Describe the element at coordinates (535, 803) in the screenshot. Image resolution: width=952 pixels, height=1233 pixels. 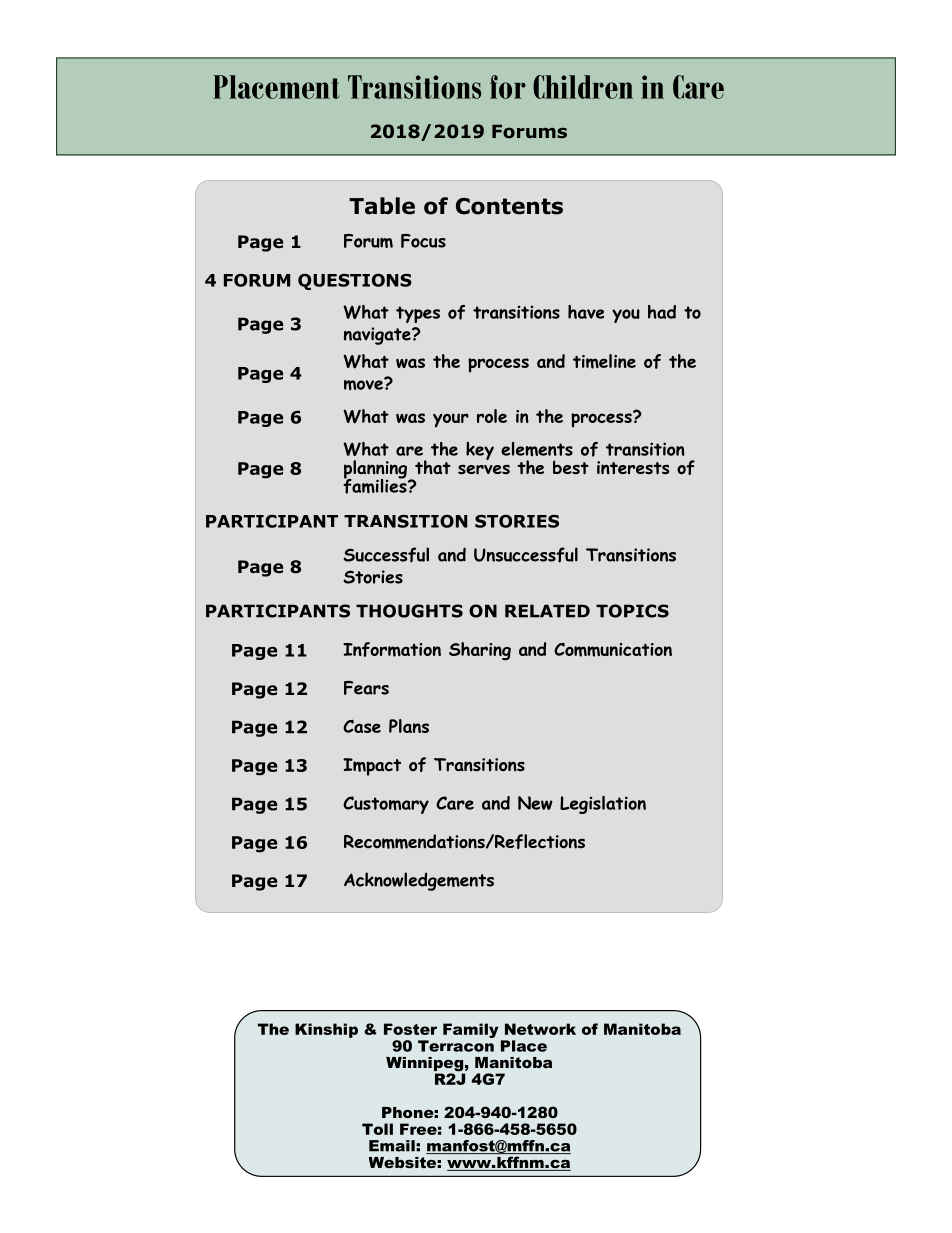
I see `New` at that location.
